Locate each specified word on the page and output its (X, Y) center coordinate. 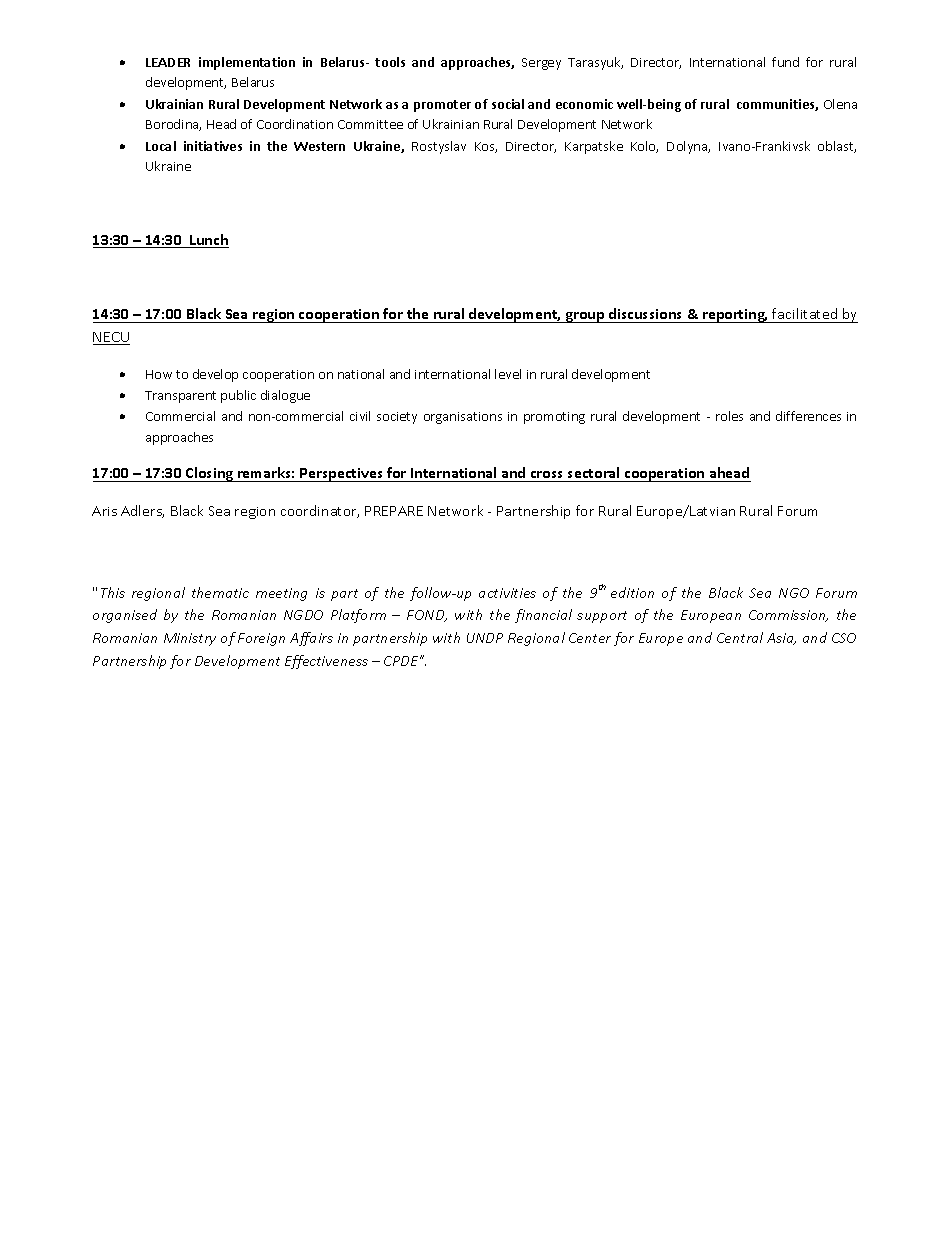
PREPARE (394, 511)
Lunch (208, 241)
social (508, 104)
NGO (794, 593)
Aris (104, 511)
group (585, 317)
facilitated (804, 313)
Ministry (190, 639)
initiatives (213, 146)
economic (584, 104)
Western (319, 146)
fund (785, 62)
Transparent (180, 397)
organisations (463, 418)
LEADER (168, 62)
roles (729, 416)
